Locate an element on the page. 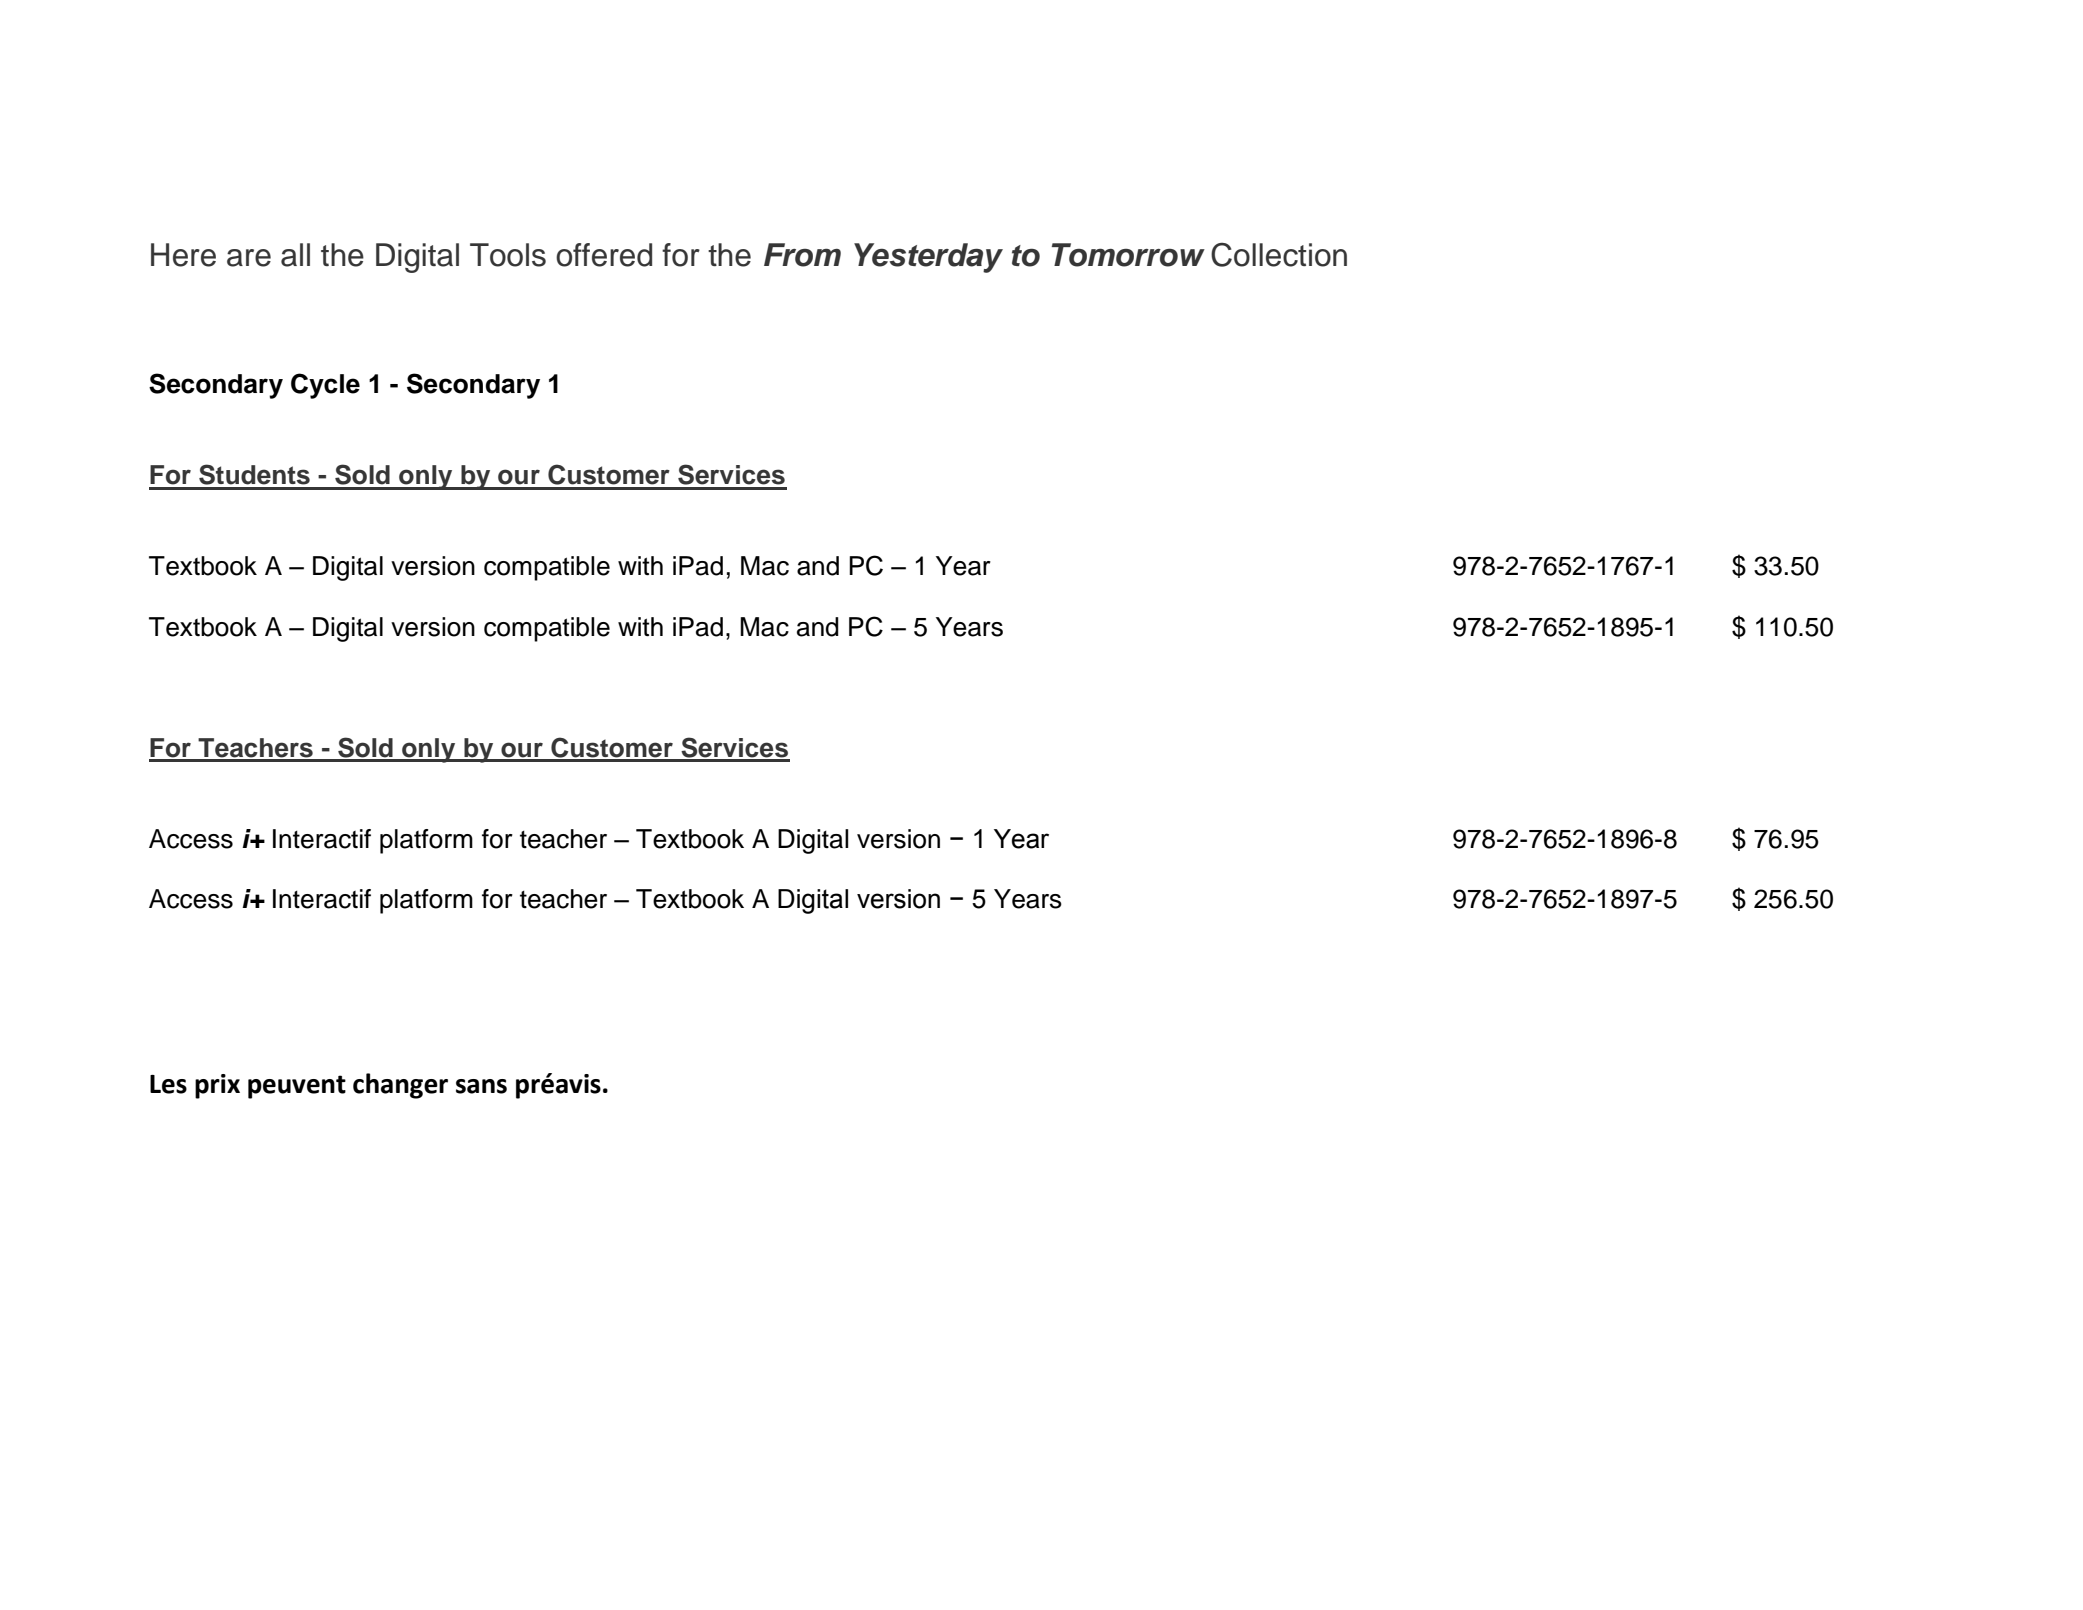 This document has height=1610, width=2083. prix is located at coordinates (217, 1086).
